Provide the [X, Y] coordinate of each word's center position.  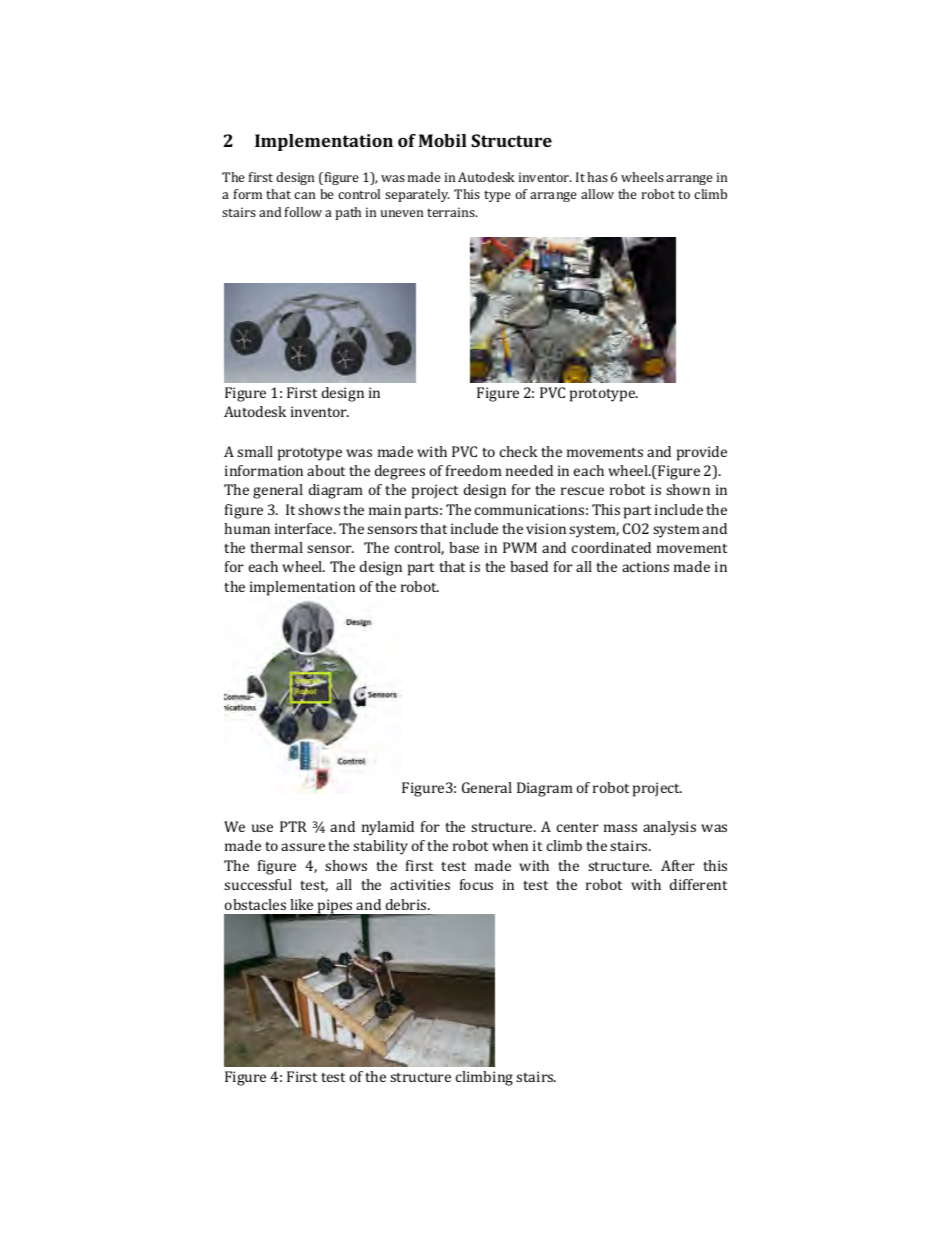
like [301, 904]
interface [305, 528]
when [510, 845]
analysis [669, 828]
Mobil [443, 140]
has [597, 177]
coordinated [611, 547]
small [255, 451]
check [518, 451]
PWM [520, 547]
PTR [293, 826]
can [304, 195]
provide [702, 453]
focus [476, 884]
